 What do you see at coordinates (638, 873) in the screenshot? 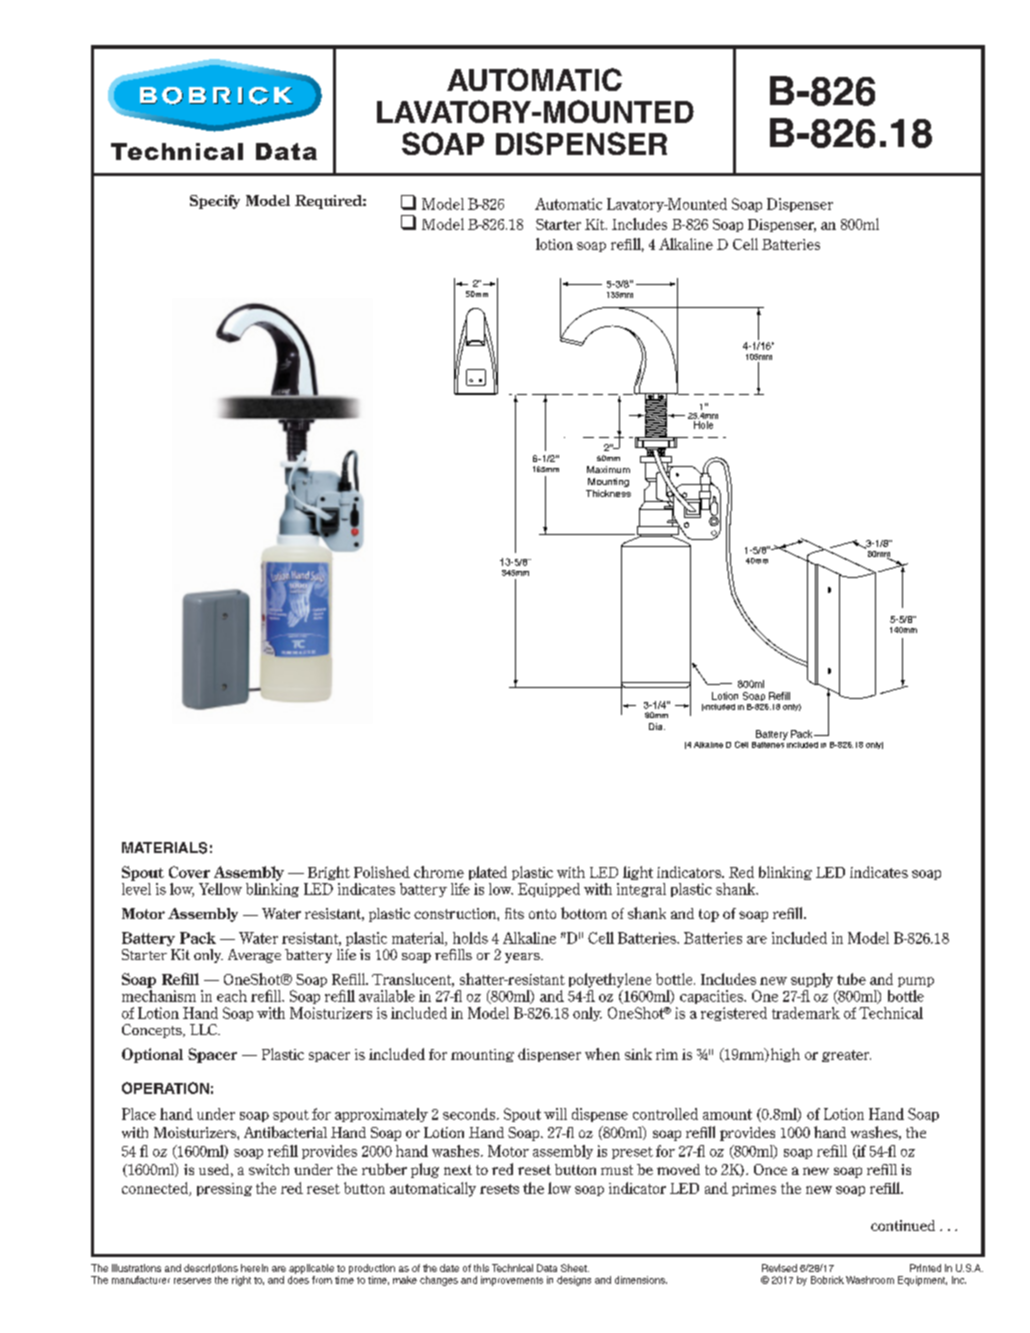
I see `light` at bounding box center [638, 873].
